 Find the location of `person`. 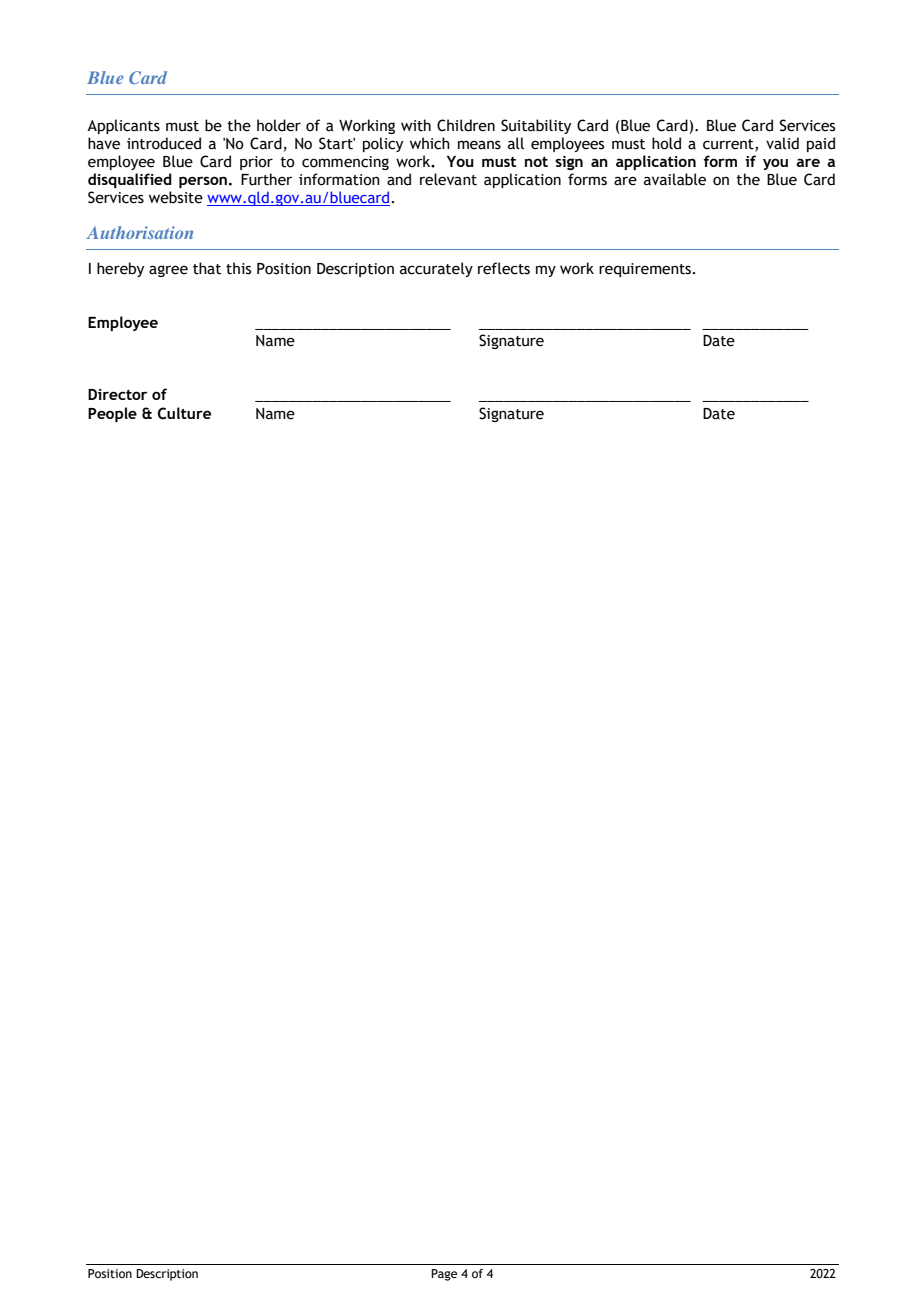

person is located at coordinates (203, 182).
